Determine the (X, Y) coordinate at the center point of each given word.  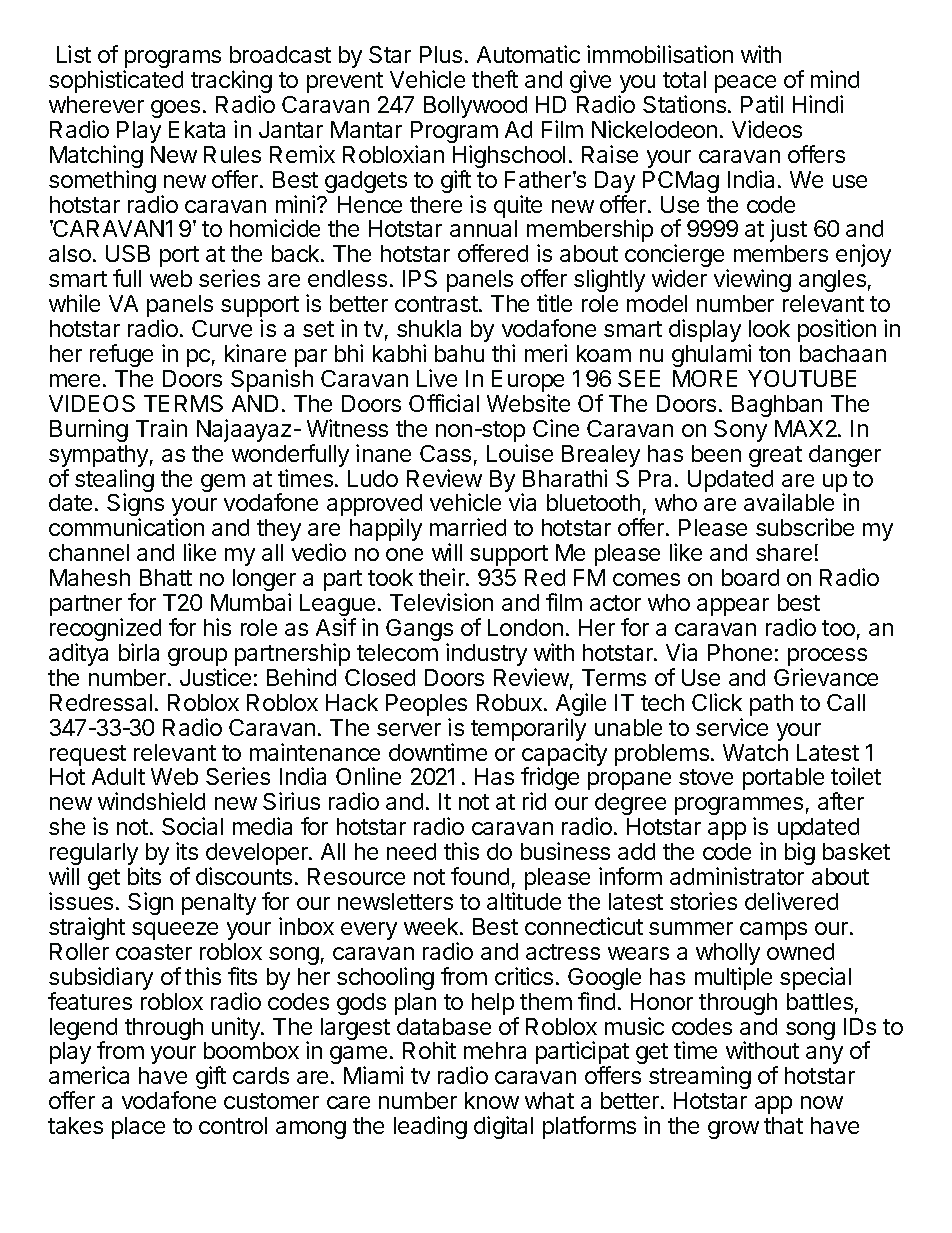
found (480, 876)
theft (495, 79)
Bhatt (166, 577)
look (769, 328)
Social (192, 826)
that (783, 1125)
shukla (429, 328)
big (800, 853)
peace (746, 85)
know (492, 1100)
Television (441, 602)
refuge (121, 355)
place (138, 1128)
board (750, 577)
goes (175, 109)
